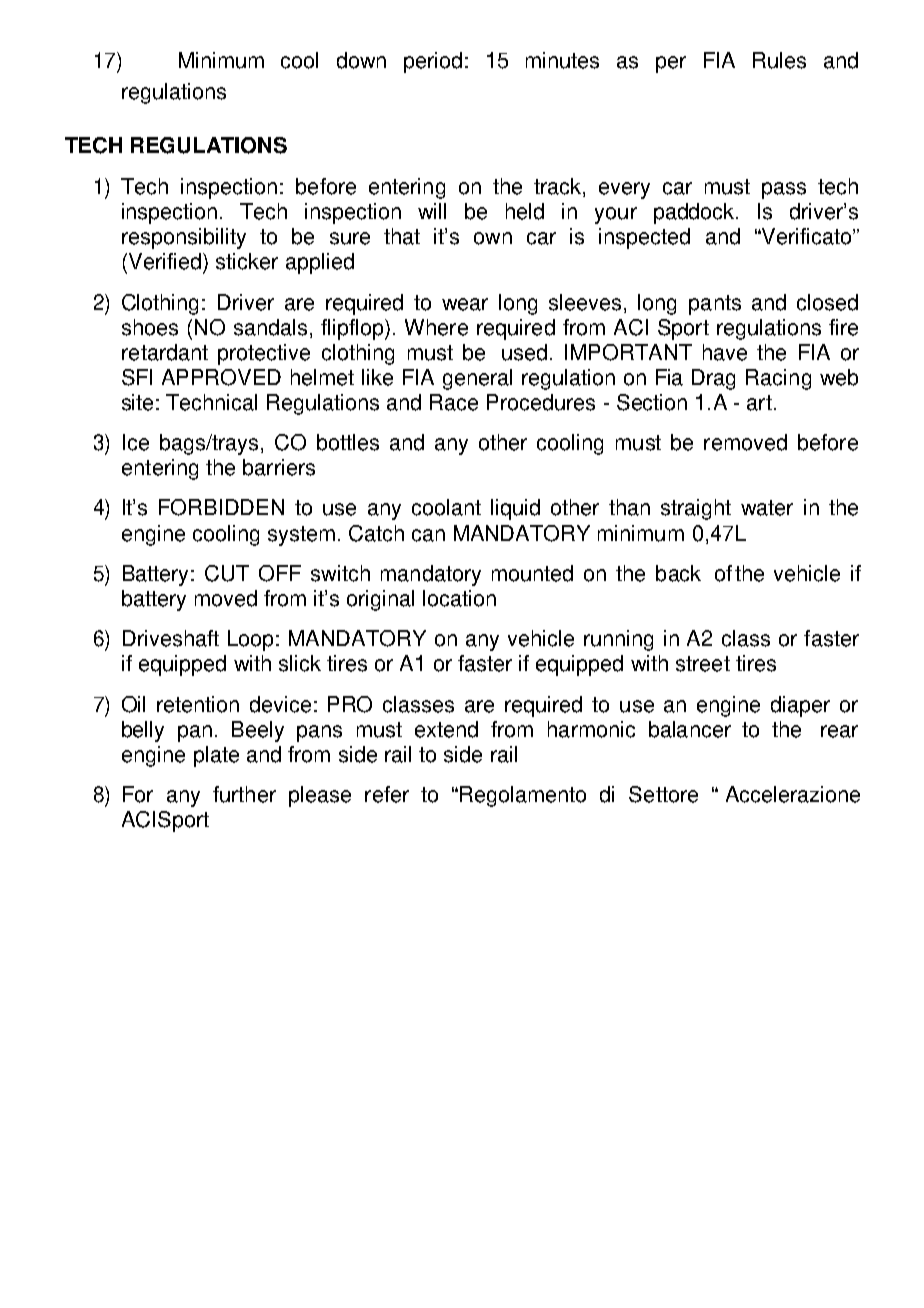 The height and width of the screenshot is (1308, 924). Describe the element at coordinates (678, 573) in the screenshot. I see `back` at that location.
